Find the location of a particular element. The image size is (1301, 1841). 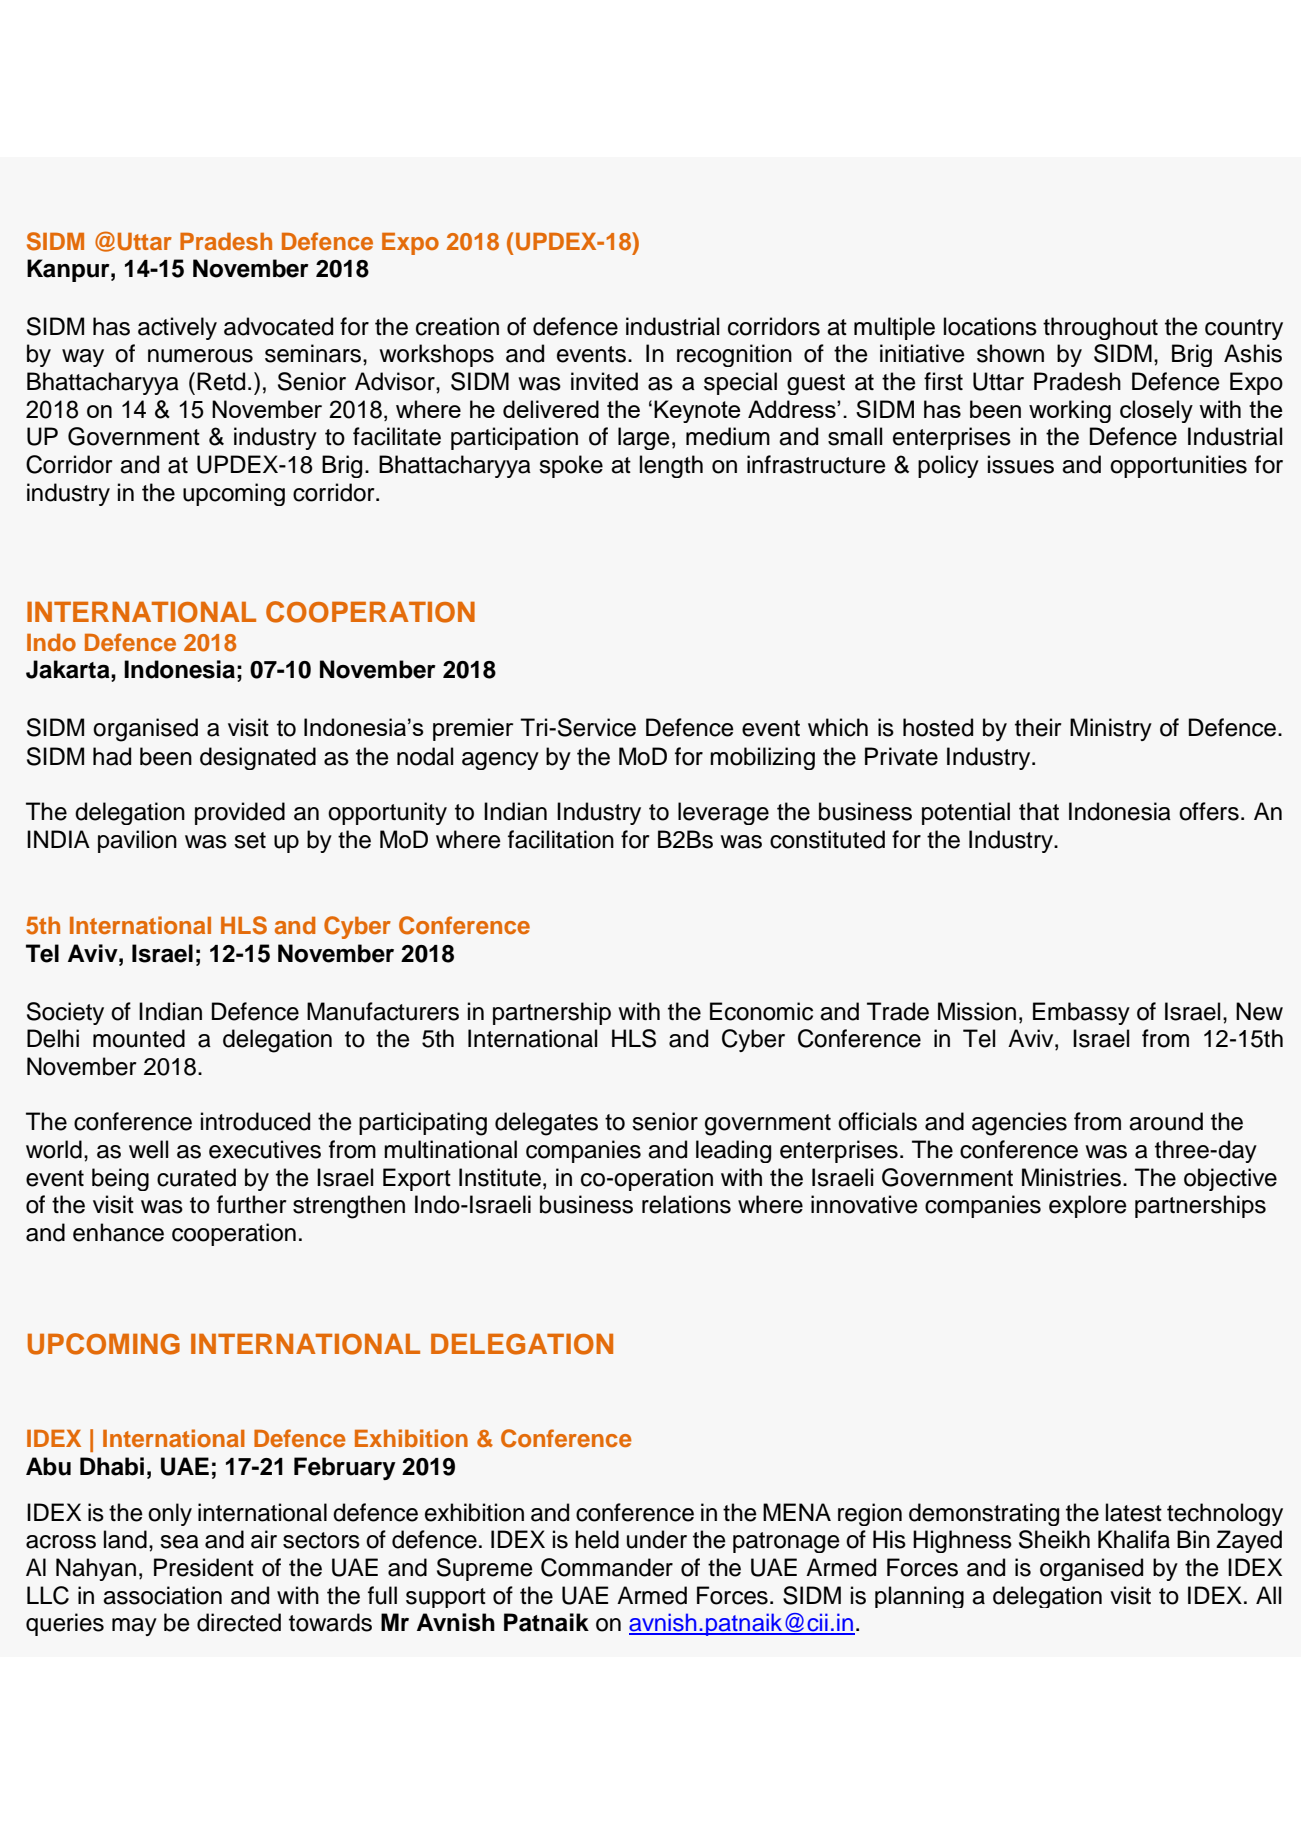

Commander is located at coordinates (607, 1567).
